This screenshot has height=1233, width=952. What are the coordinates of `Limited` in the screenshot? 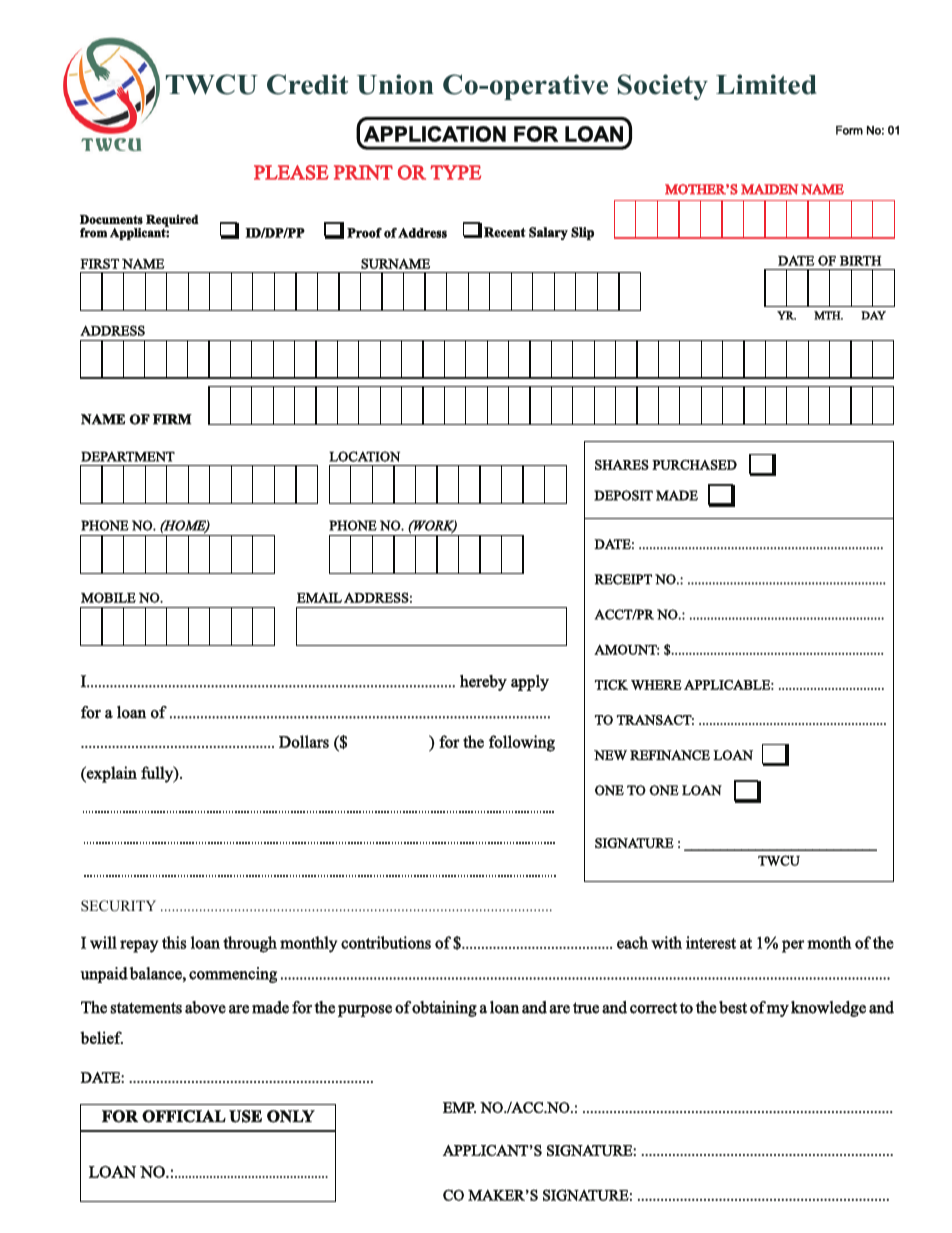 It's located at (766, 84).
